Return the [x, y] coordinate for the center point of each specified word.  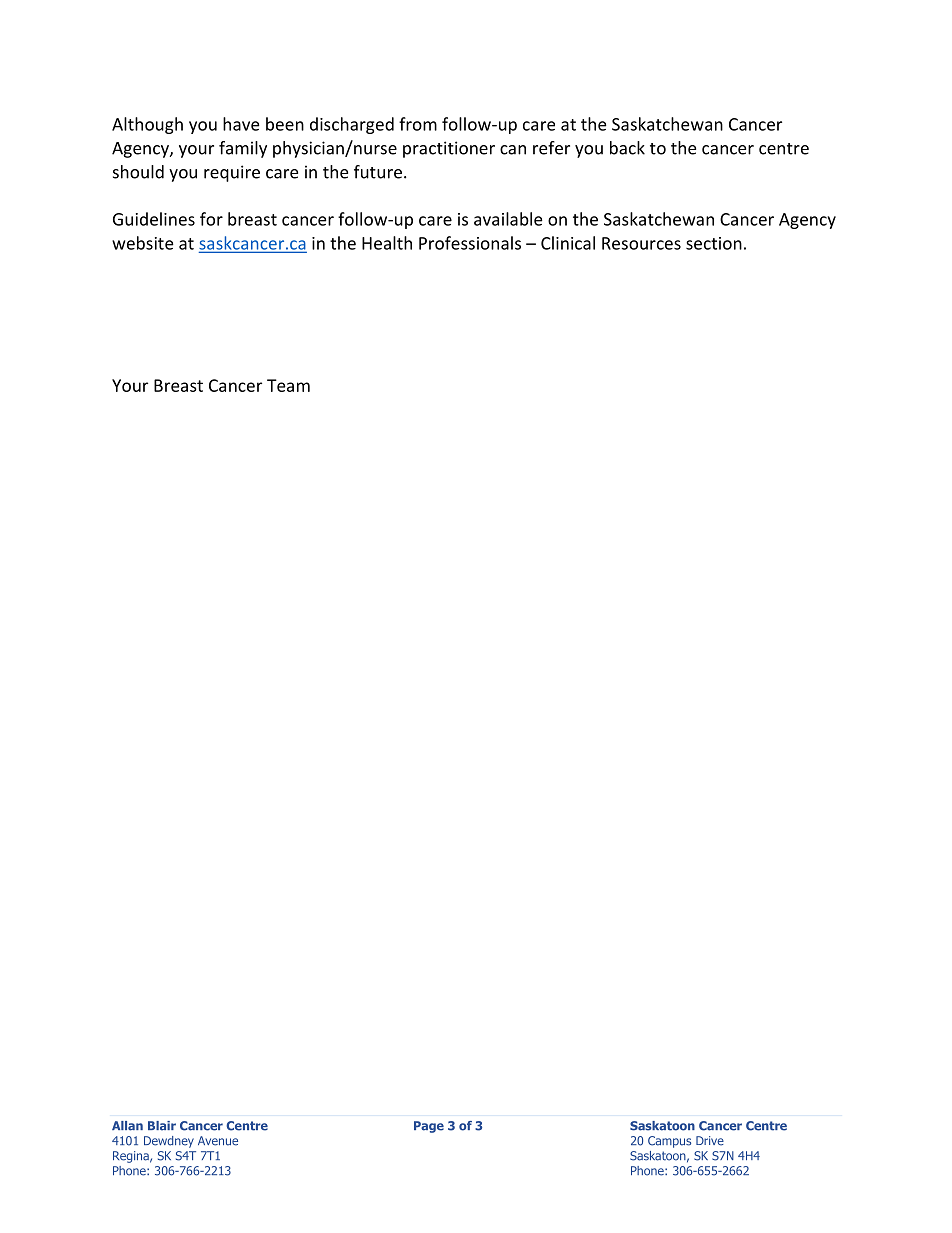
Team [288, 385]
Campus [669, 1142]
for [211, 219]
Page [429, 1127]
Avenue [218, 1141]
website [143, 243]
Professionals [470, 243]
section [714, 243]
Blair [162, 1126]
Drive [710, 1141]
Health [387, 243]
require [232, 173]
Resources [641, 243]
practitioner [449, 149]
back [627, 148]
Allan [127, 1126]
